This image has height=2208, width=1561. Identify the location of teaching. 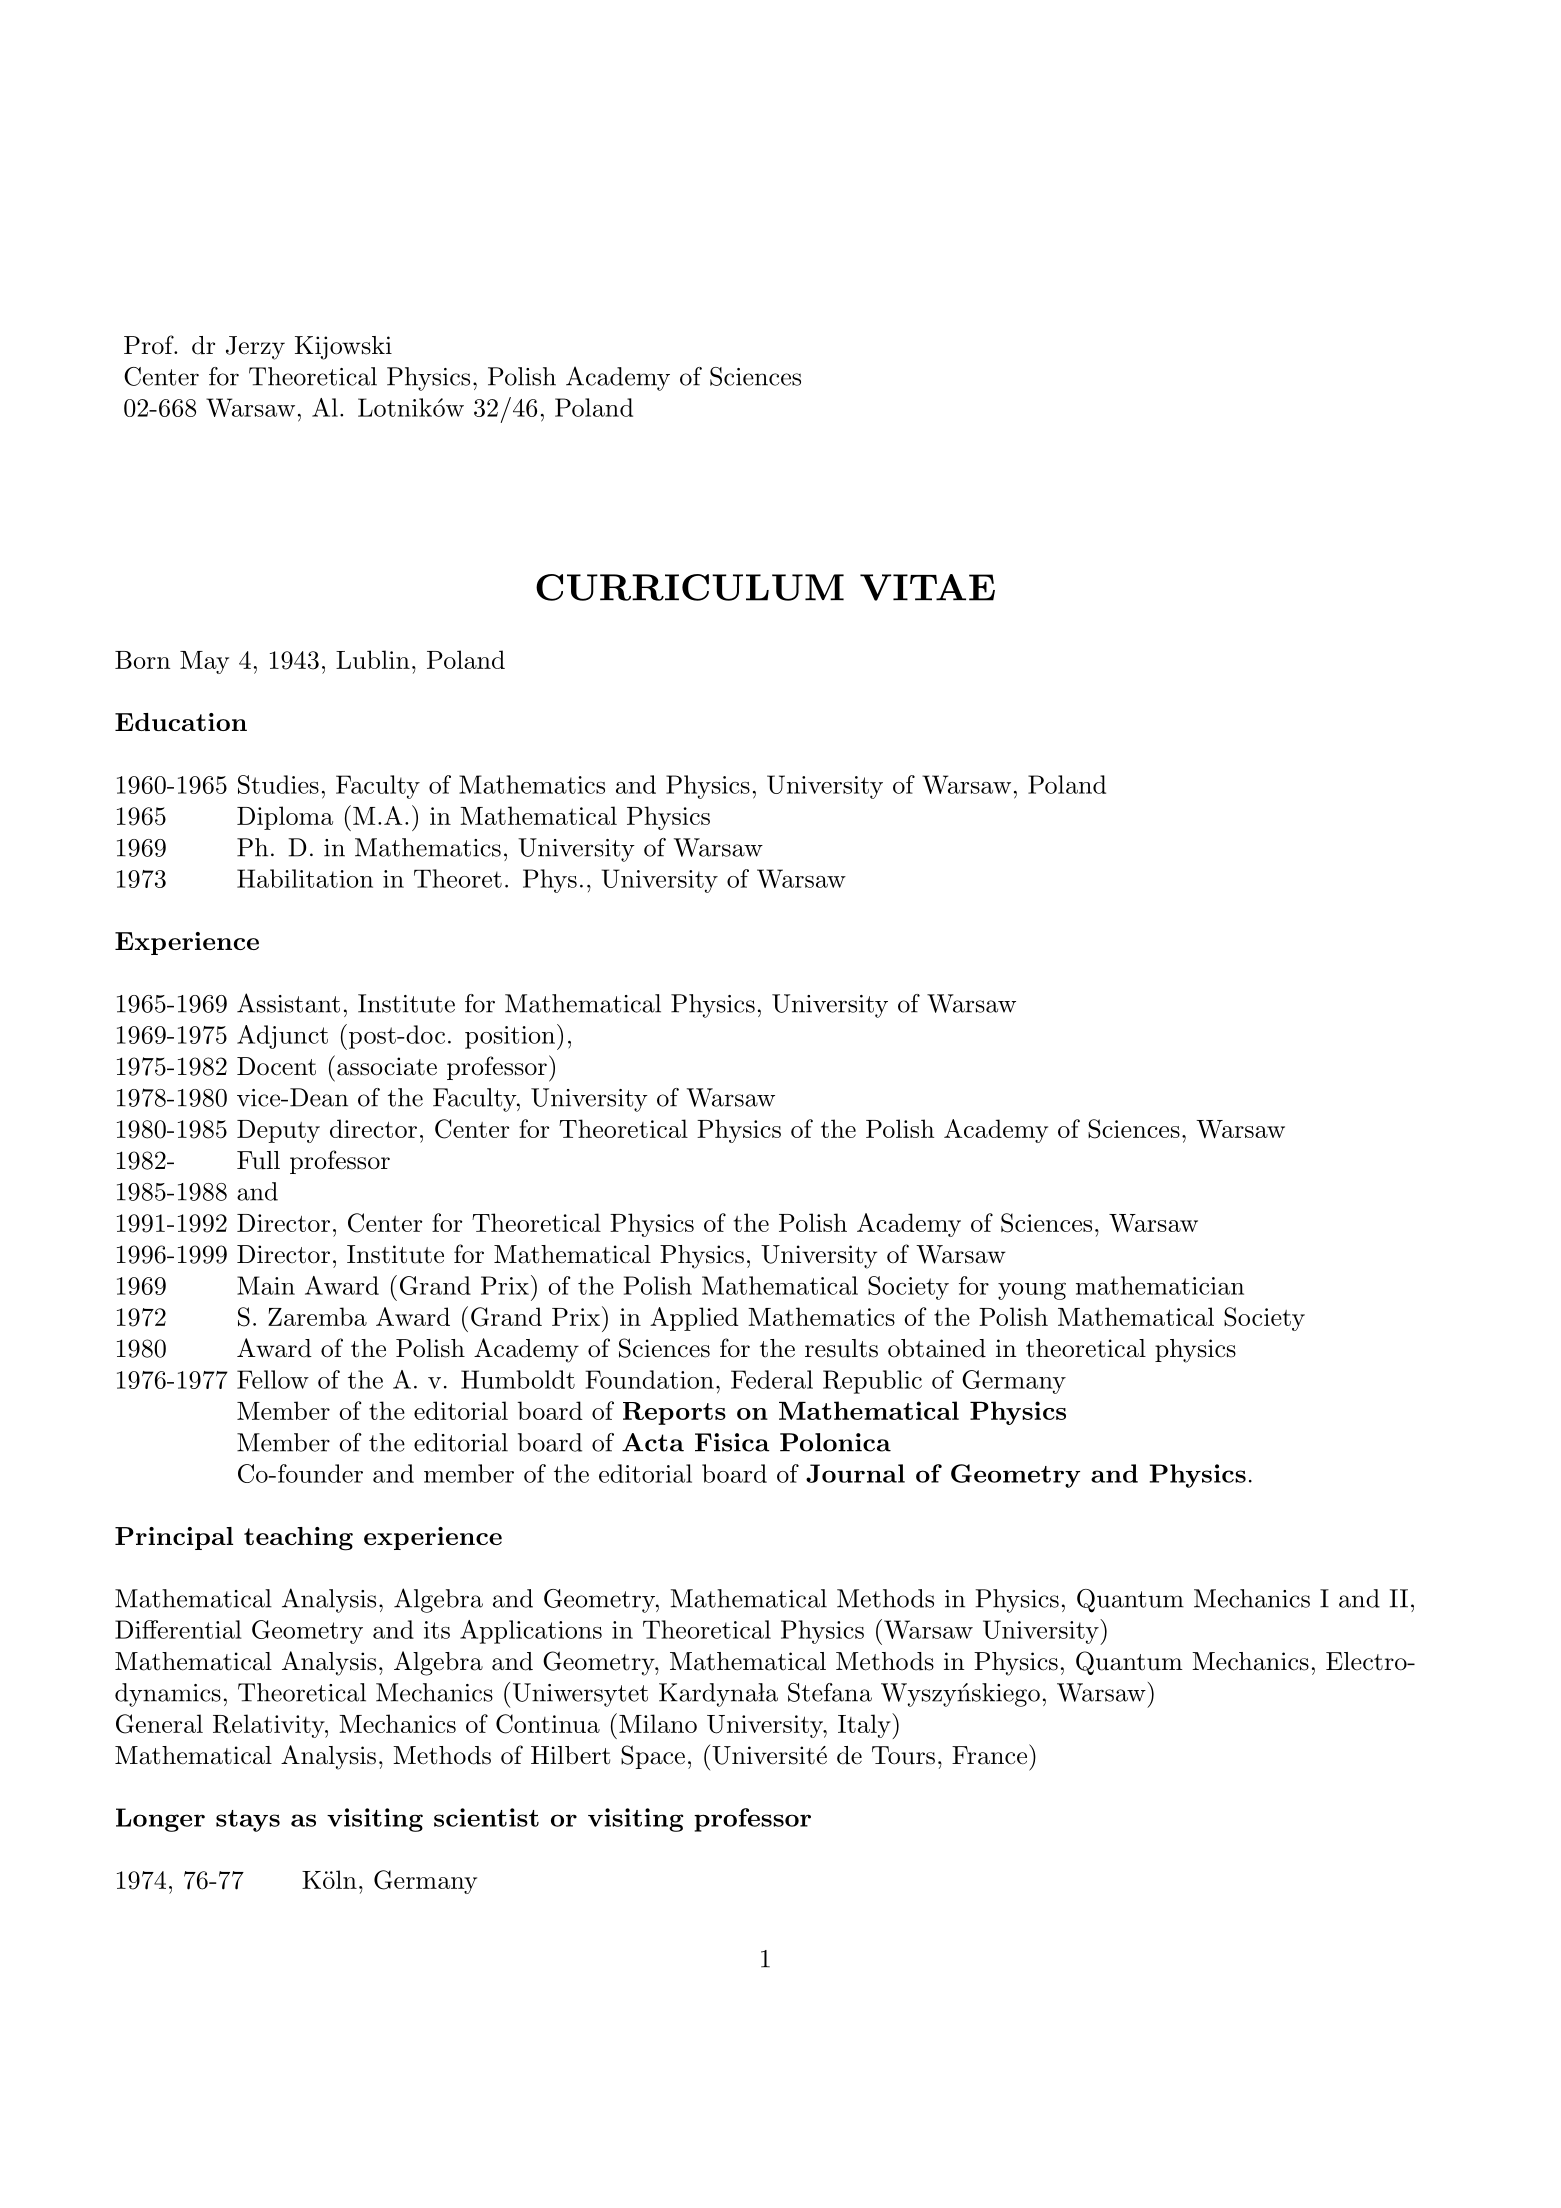
(298, 1539).
